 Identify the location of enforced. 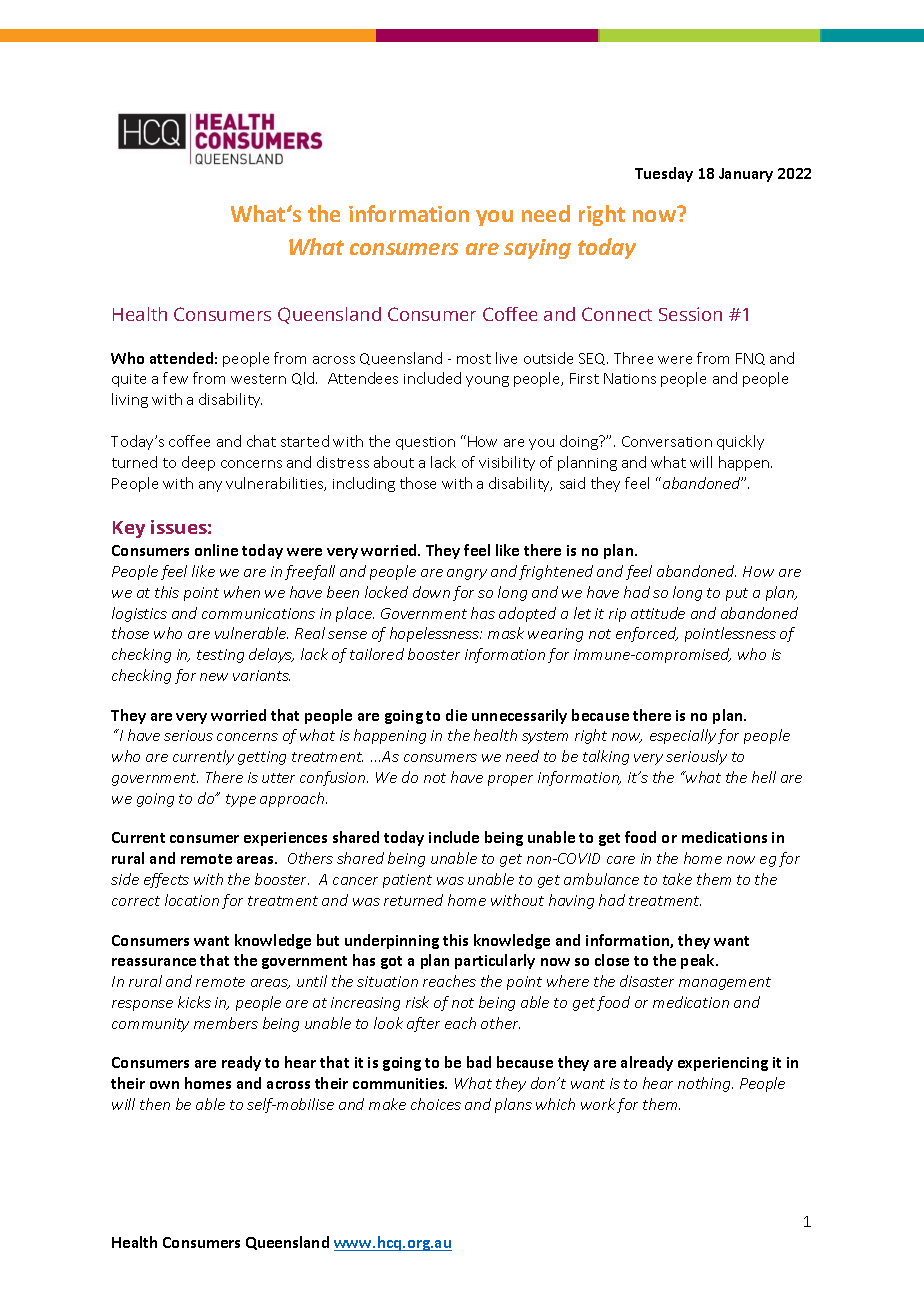
(647, 634).
